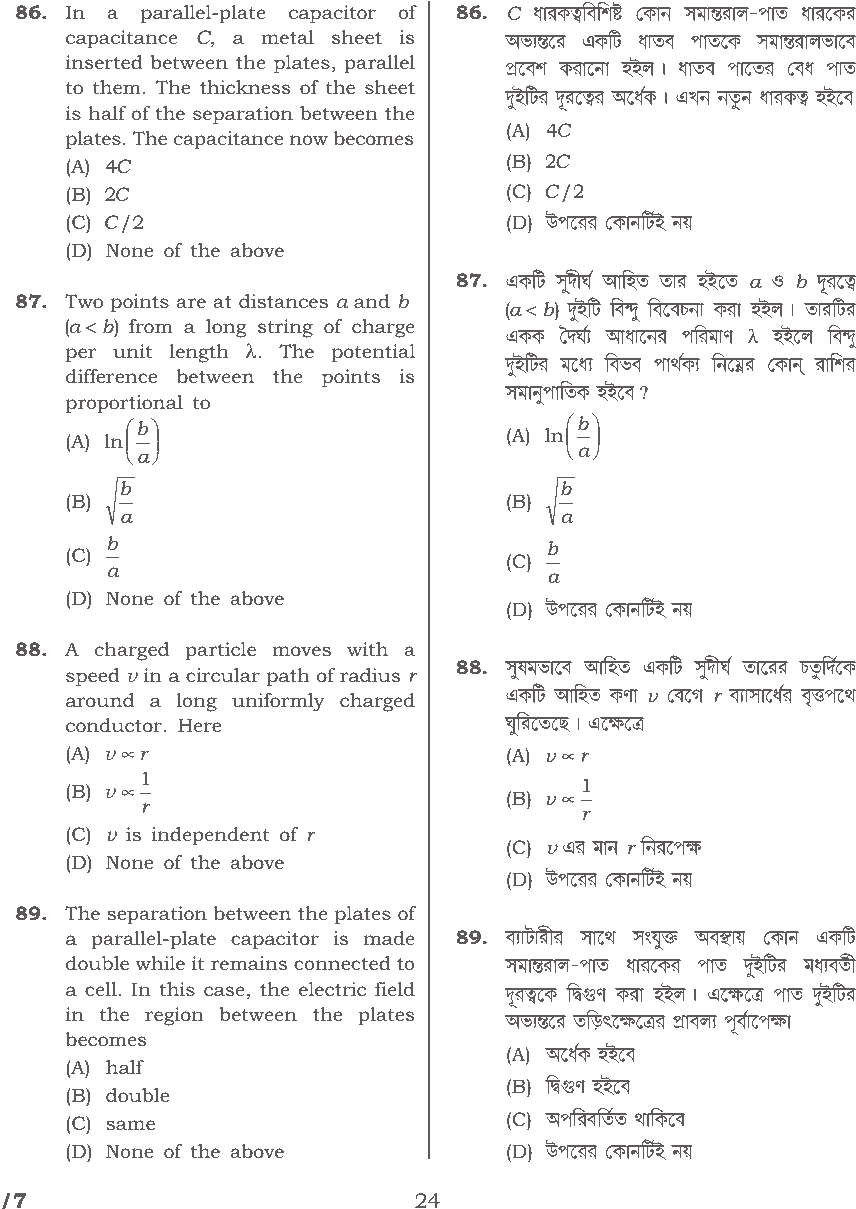 The image size is (856, 1209). Describe the element at coordinates (220, 651) in the page. I see `particle` at that location.
